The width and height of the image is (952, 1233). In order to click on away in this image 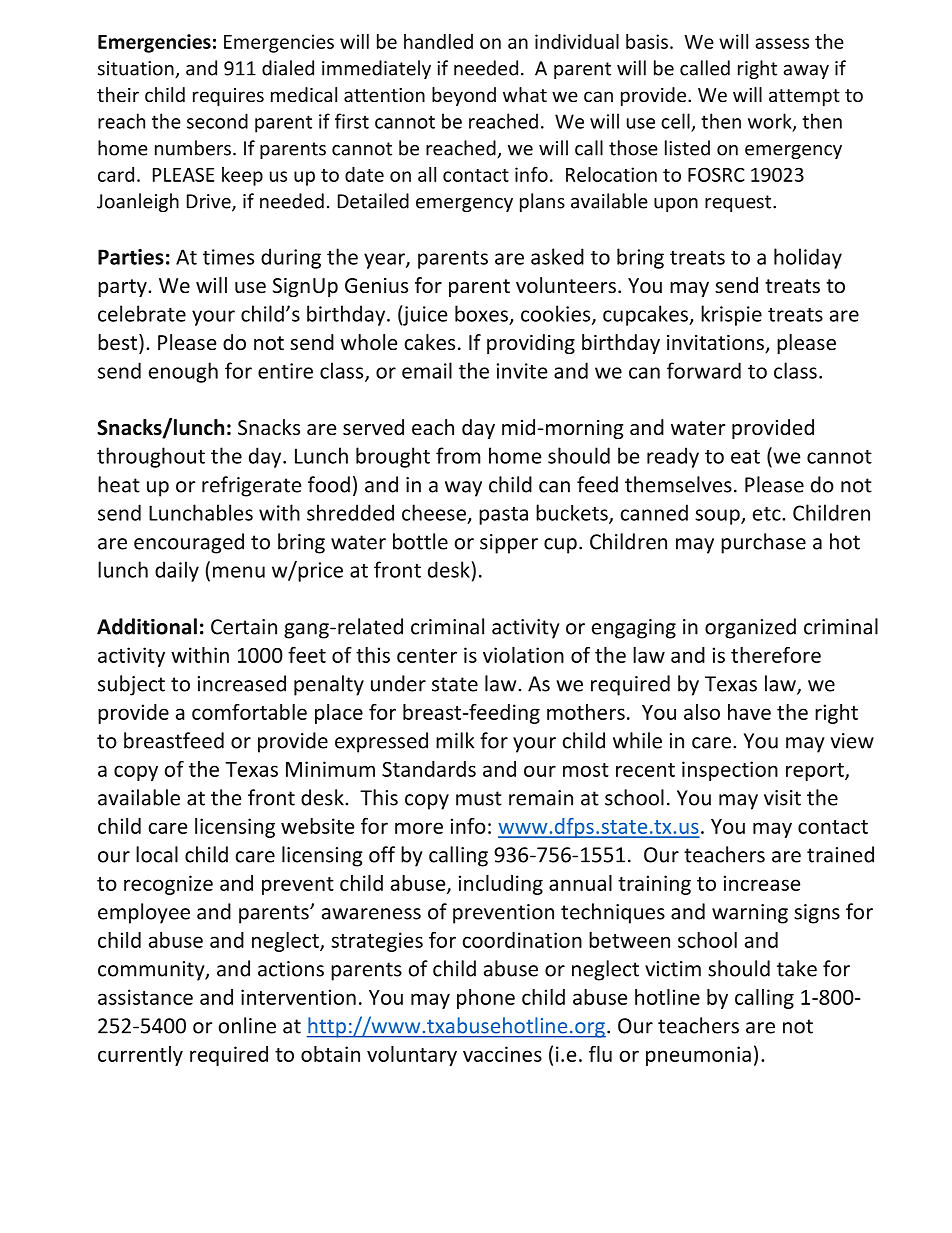, I will do `click(806, 72)`.
